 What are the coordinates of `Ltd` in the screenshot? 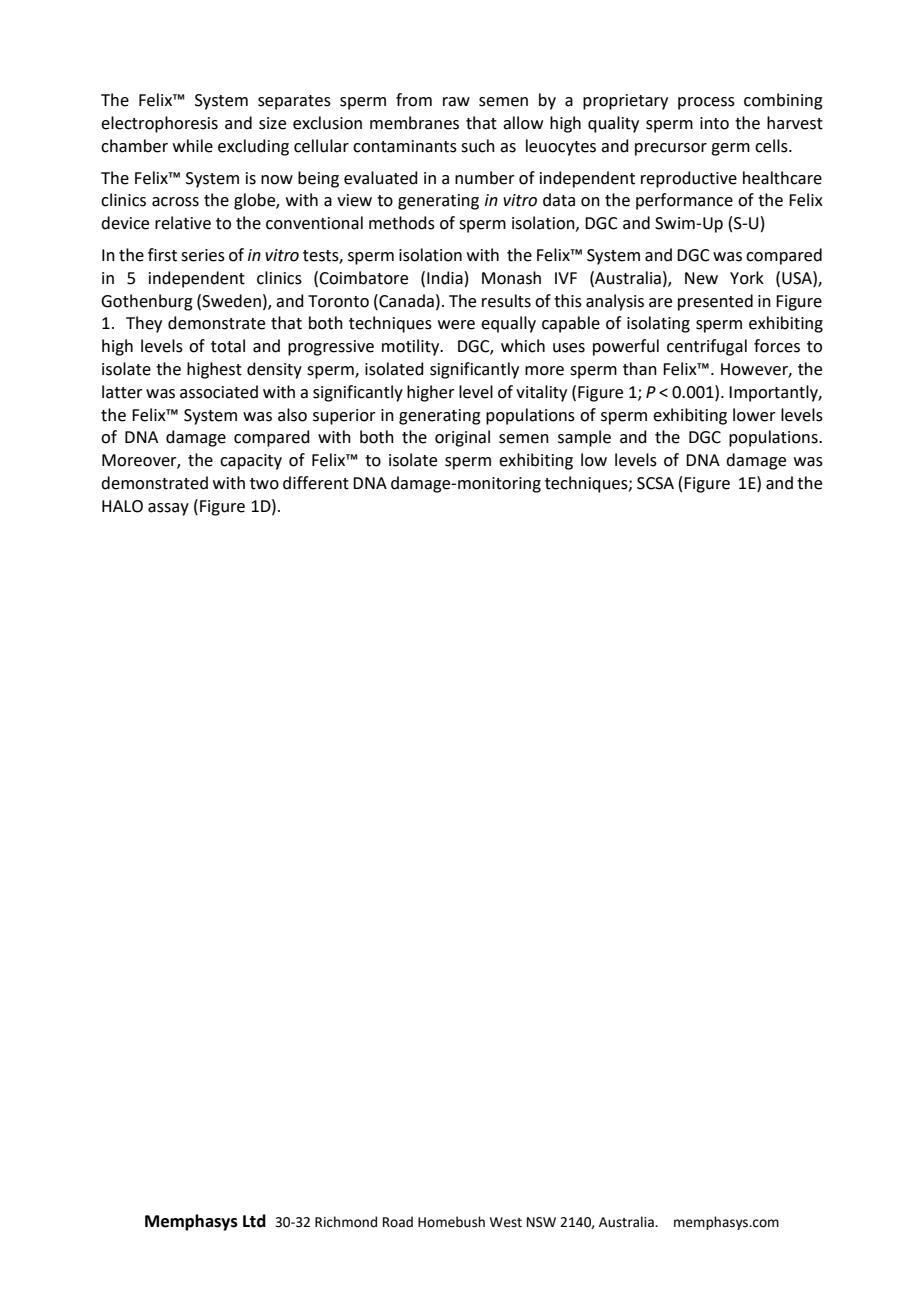 It's located at (254, 1221).
